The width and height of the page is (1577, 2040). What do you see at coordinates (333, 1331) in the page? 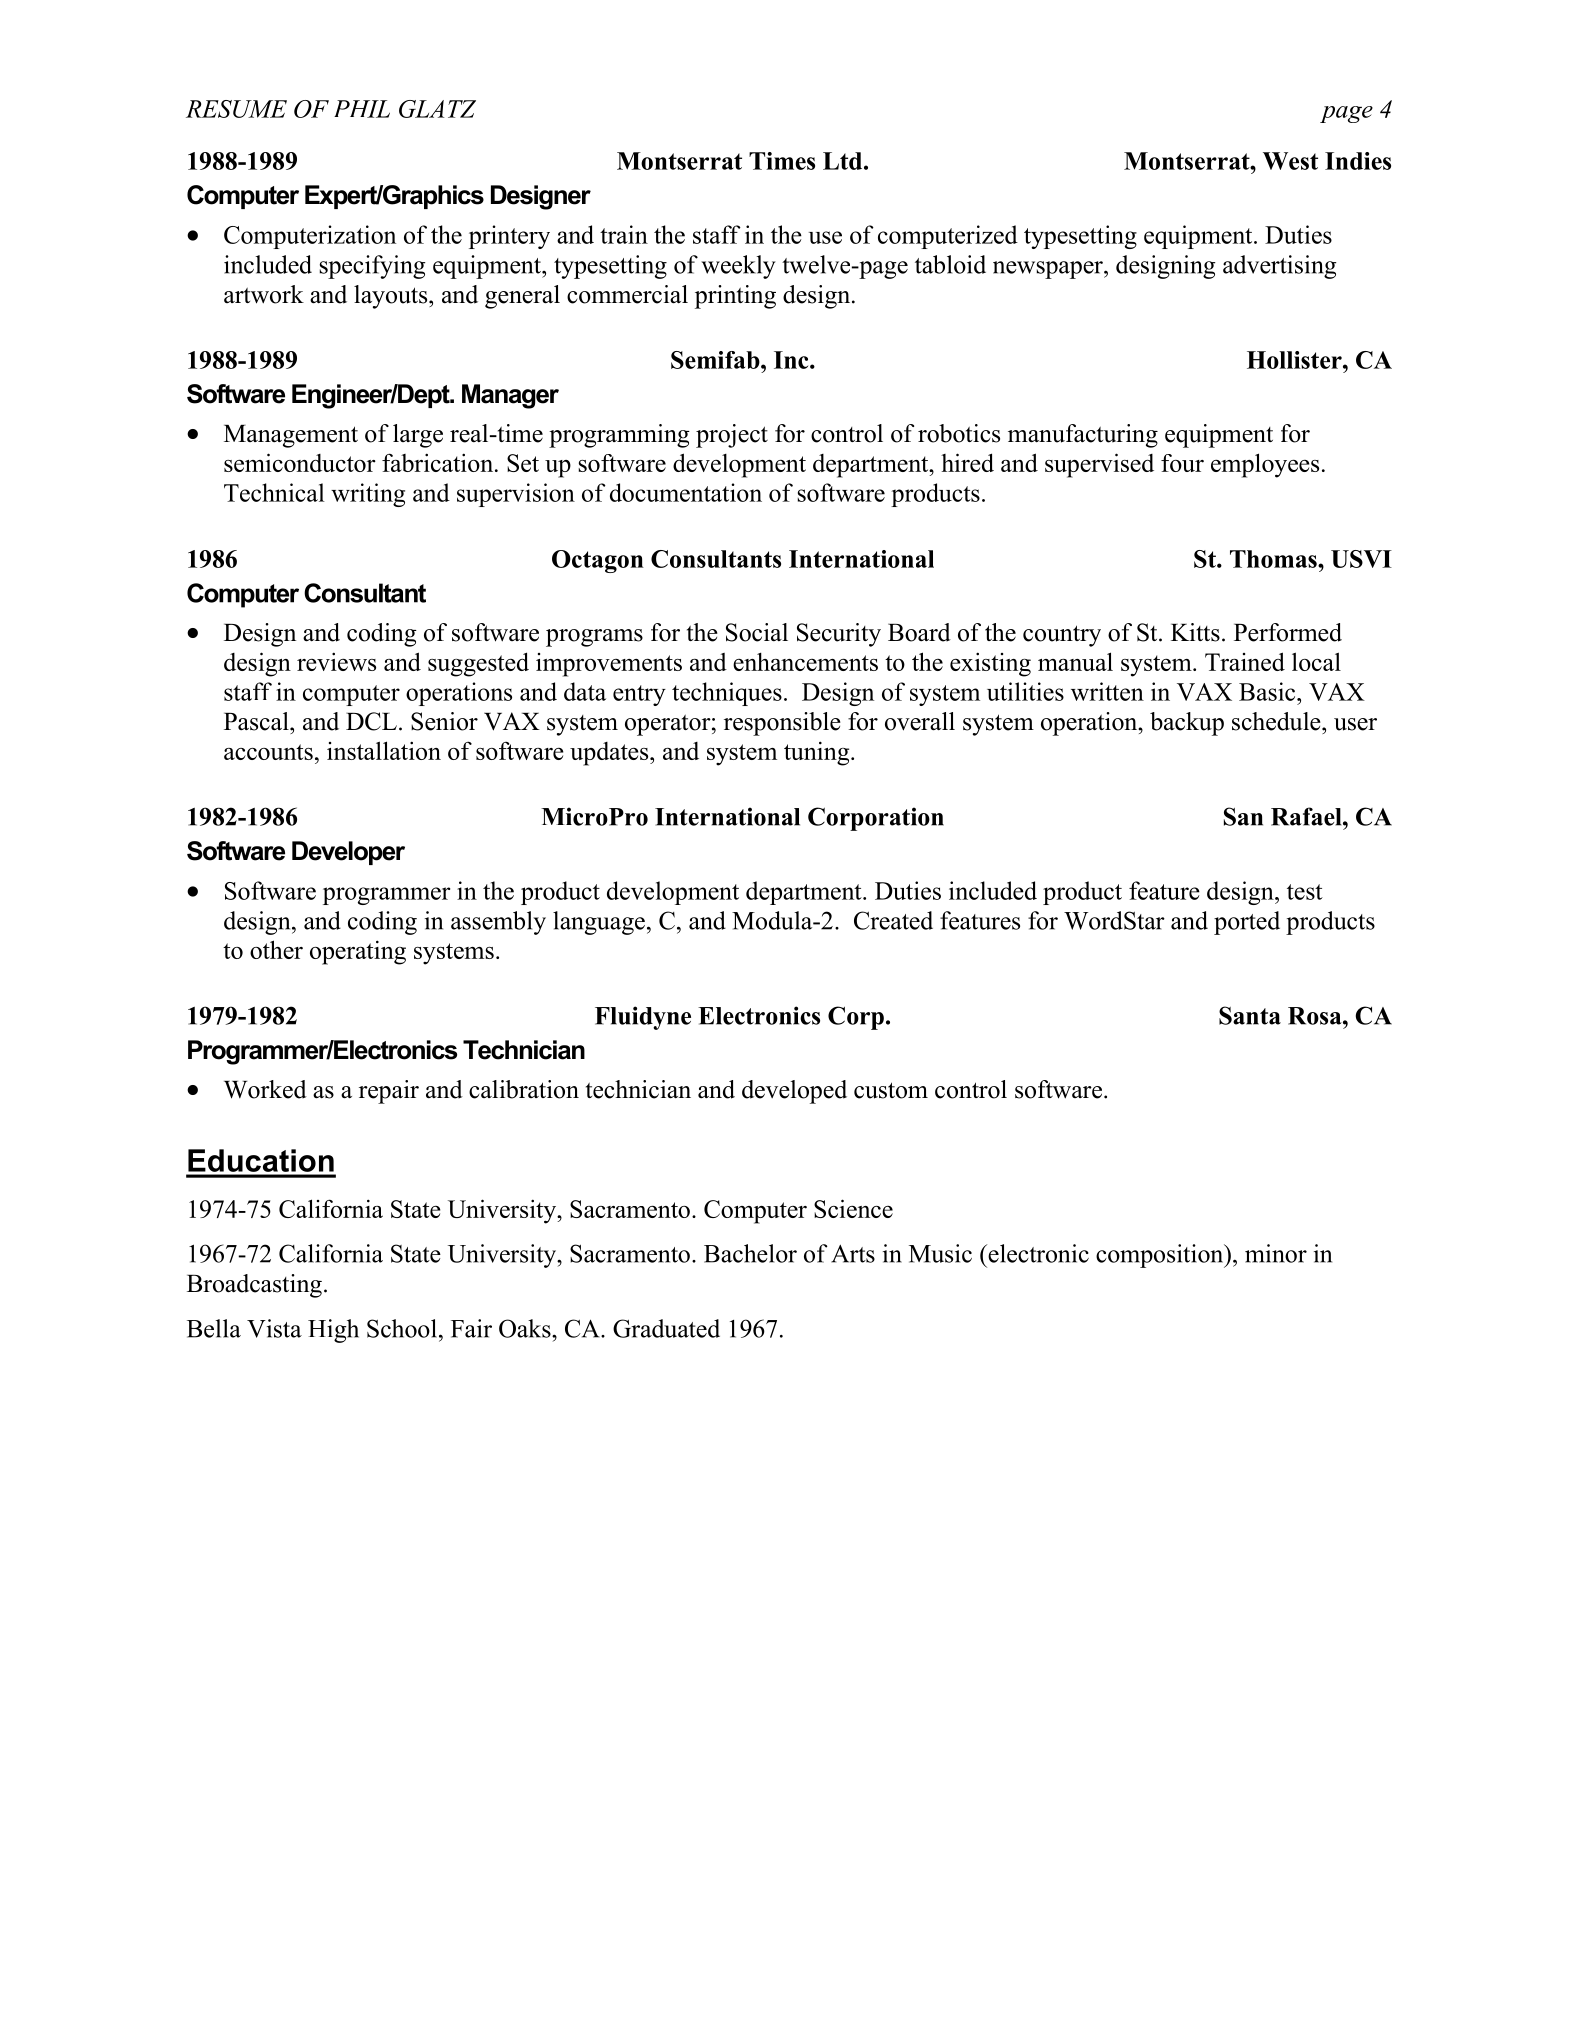
I see `High` at bounding box center [333, 1331].
